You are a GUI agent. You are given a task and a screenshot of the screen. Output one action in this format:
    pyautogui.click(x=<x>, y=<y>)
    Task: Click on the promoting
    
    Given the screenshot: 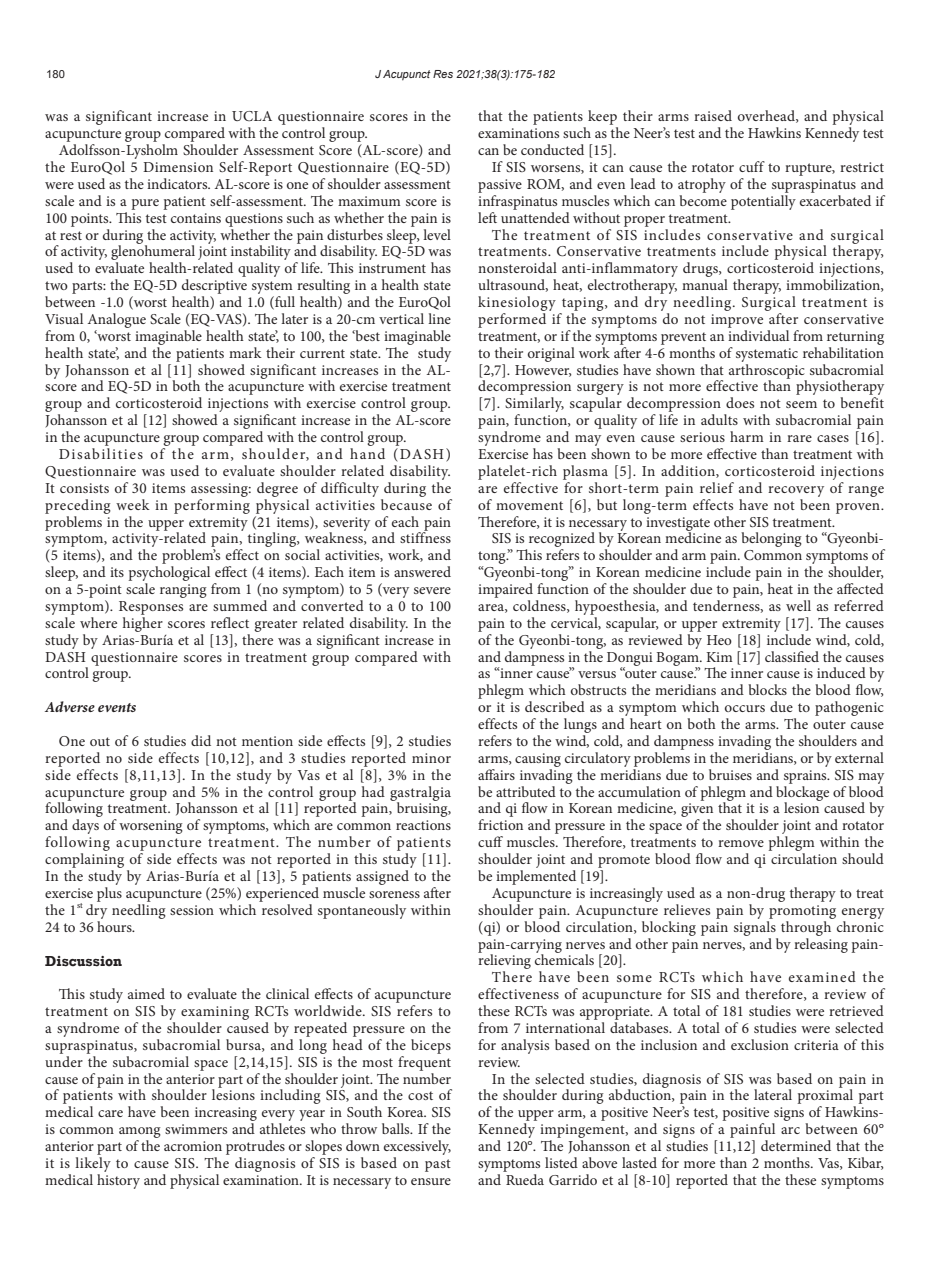 What is the action you would take?
    pyautogui.click(x=802, y=912)
